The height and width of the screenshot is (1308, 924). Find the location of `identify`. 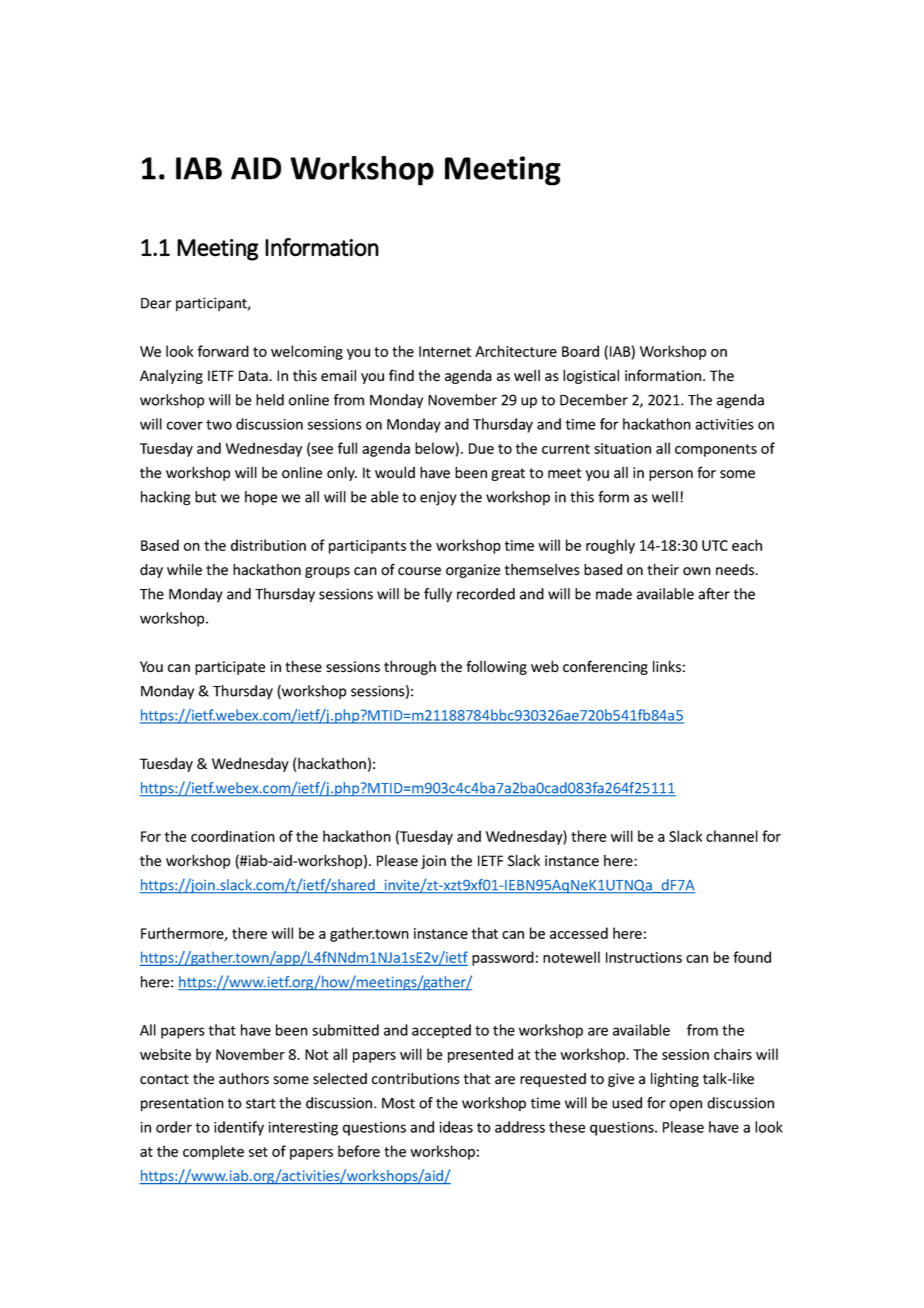

identify is located at coordinates (239, 1128).
